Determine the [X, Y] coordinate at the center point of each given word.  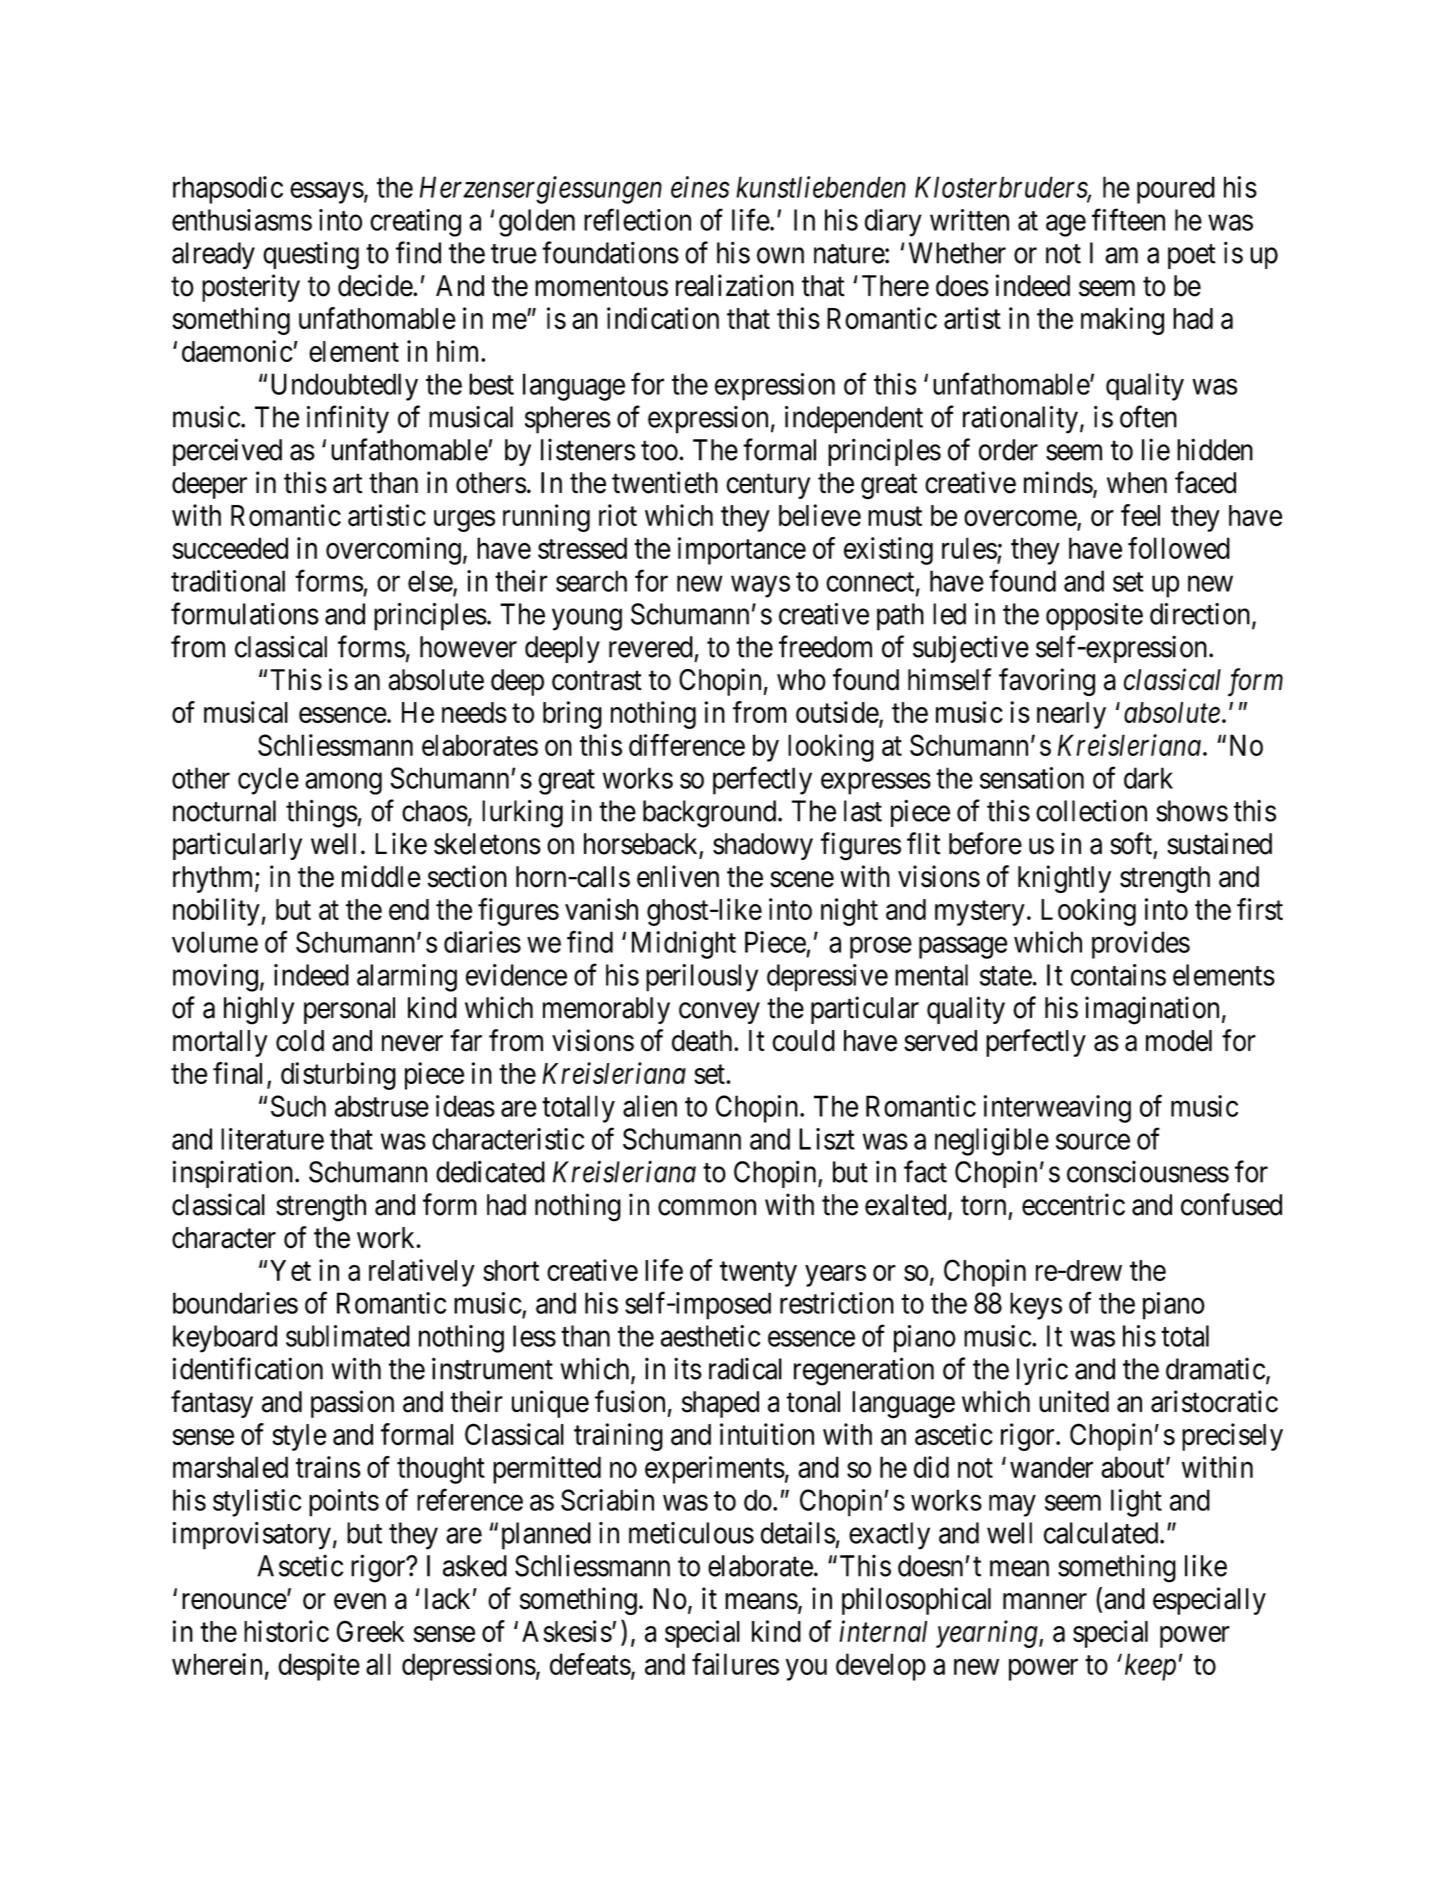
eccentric [1073, 1204]
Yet [290, 1270]
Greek [371, 1631]
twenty [758, 1274]
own [780, 256]
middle [381, 876]
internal [883, 1631]
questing [311, 255]
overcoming [393, 551]
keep [1150, 1667]
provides [1141, 945]
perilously [702, 978]
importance [742, 551]
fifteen [1128, 219]
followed [1179, 548]
